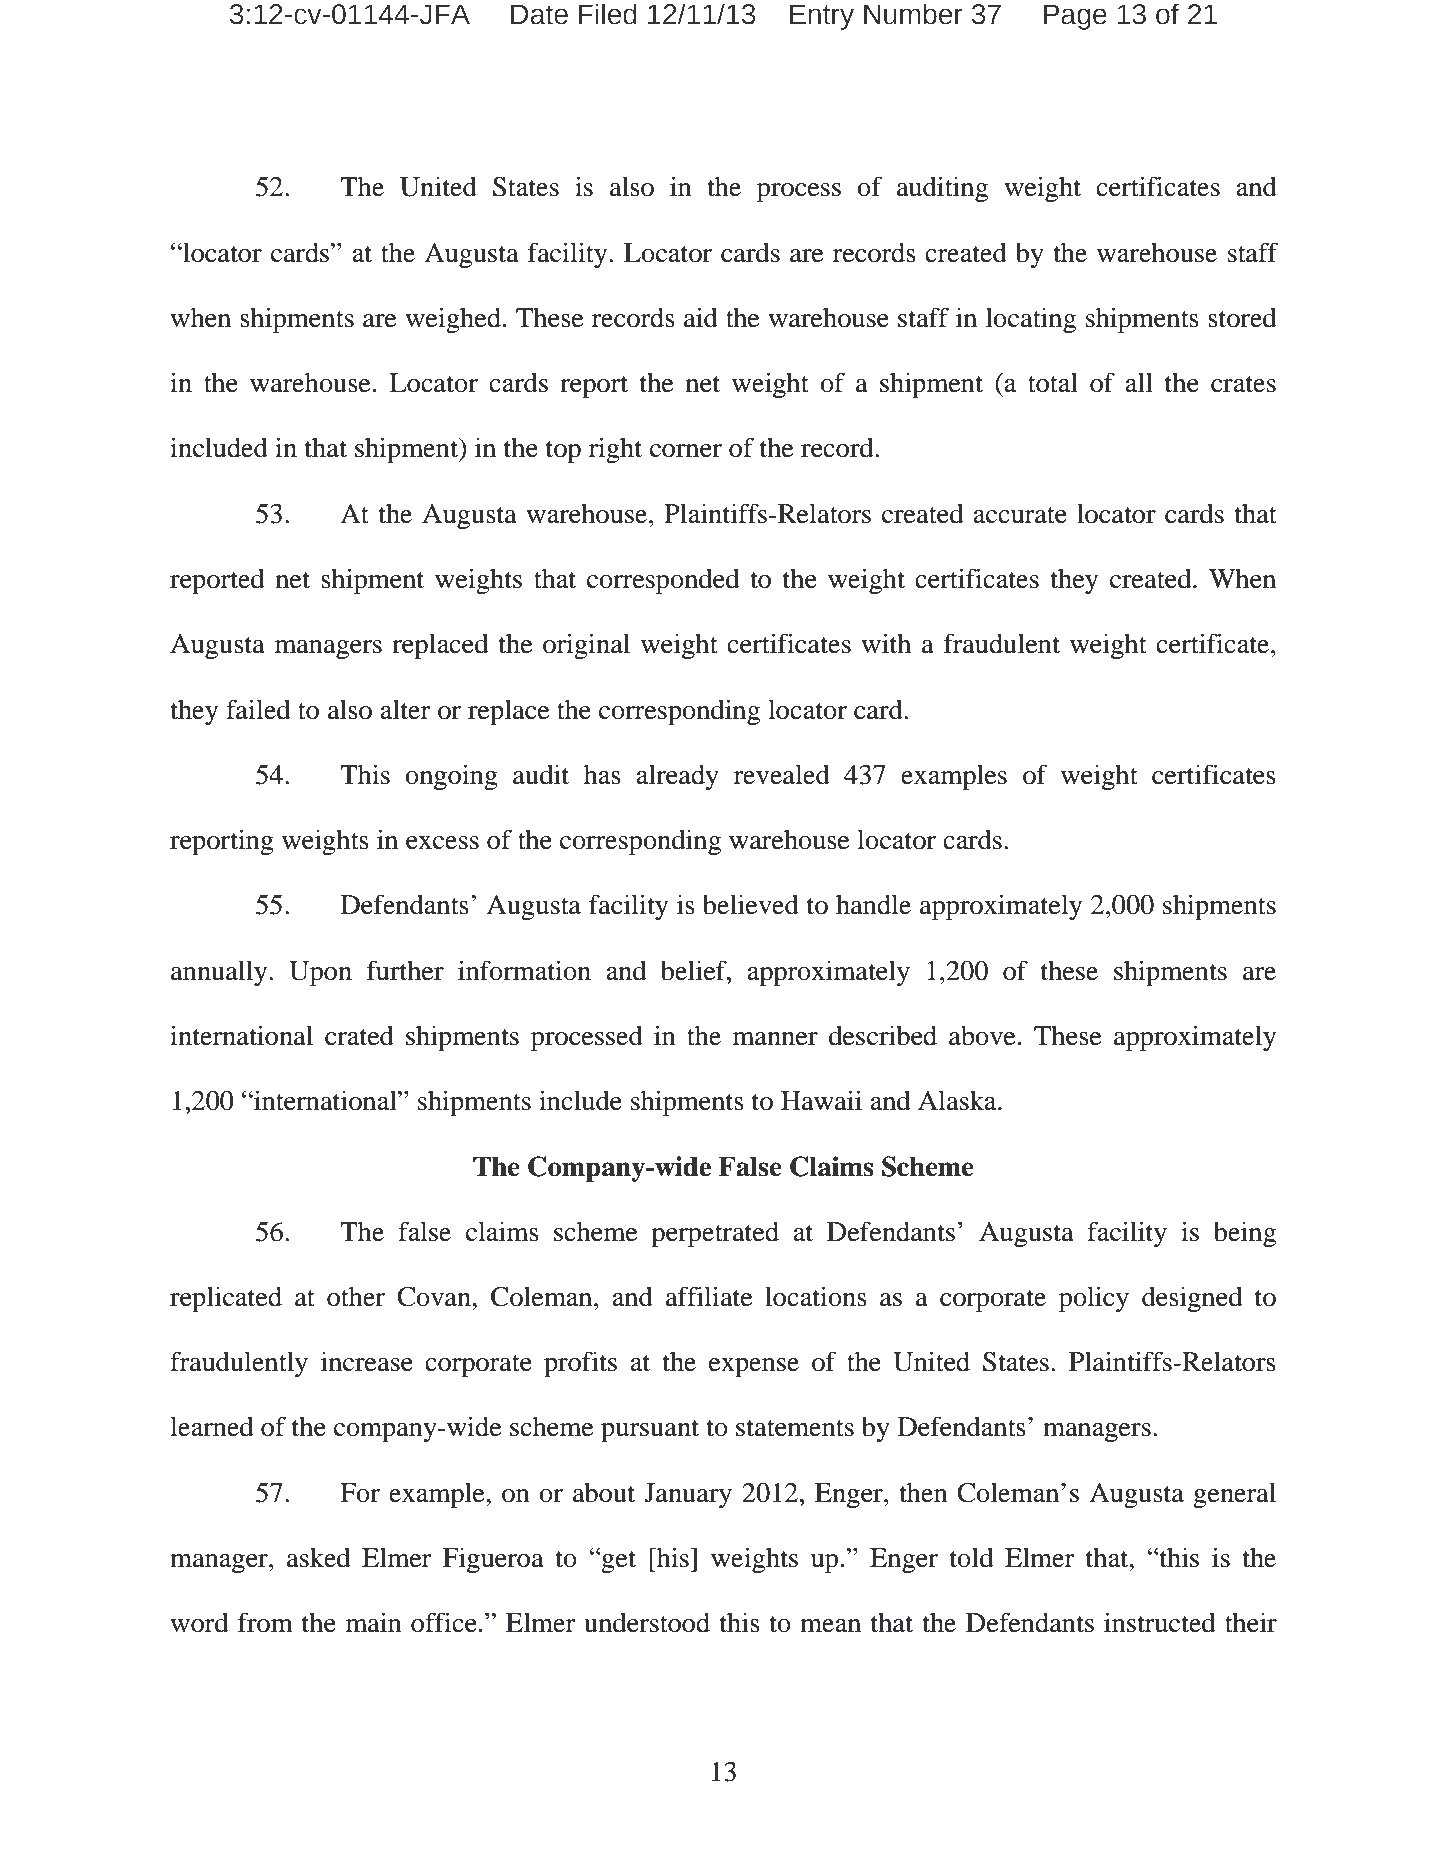 This document has width=1447, height=1873. What do you see at coordinates (1075, 17) in the document?
I see `Page` at bounding box center [1075, 17].
